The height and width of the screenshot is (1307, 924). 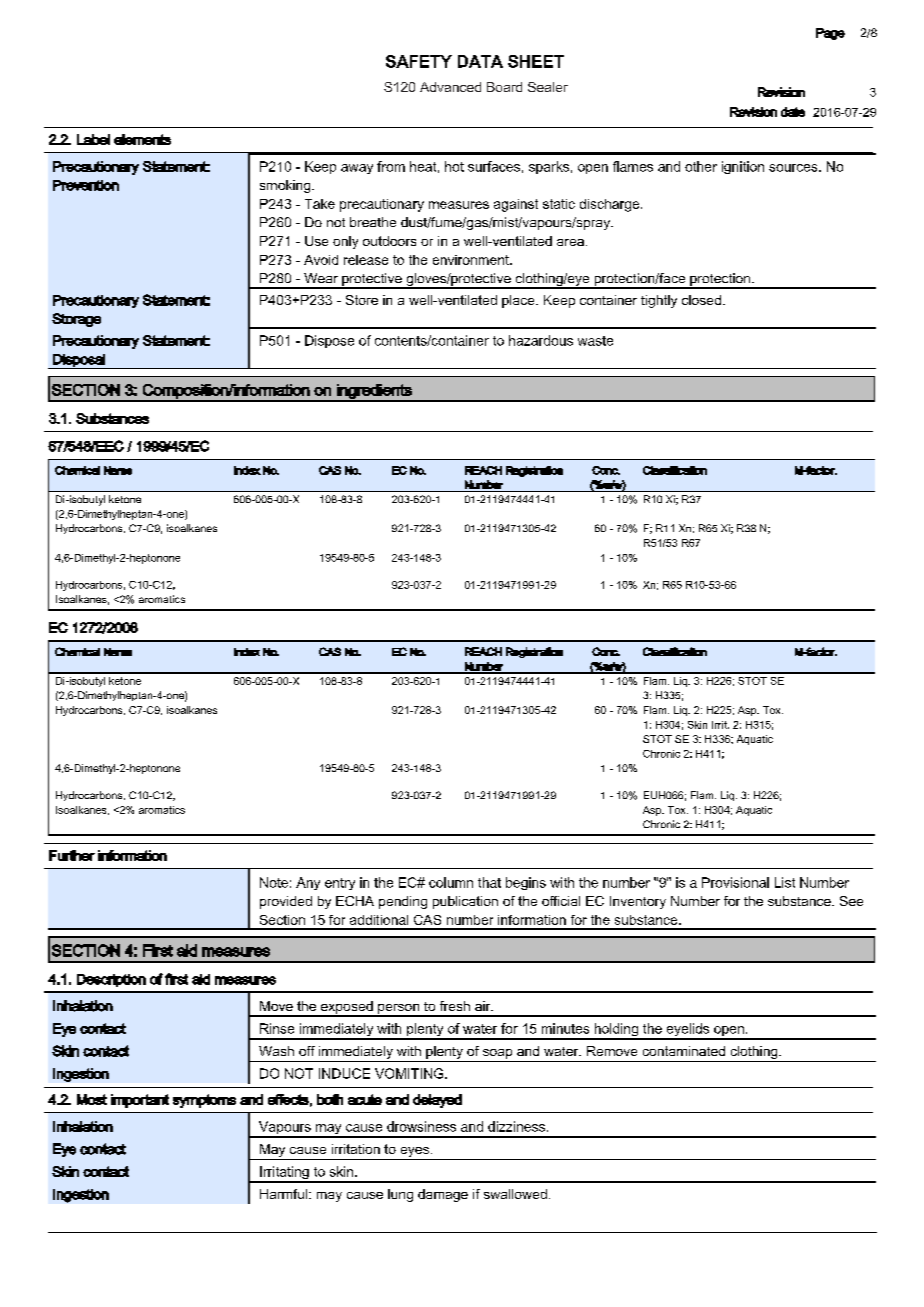 I want to click on Disposal, so click(x=79, y=361).
